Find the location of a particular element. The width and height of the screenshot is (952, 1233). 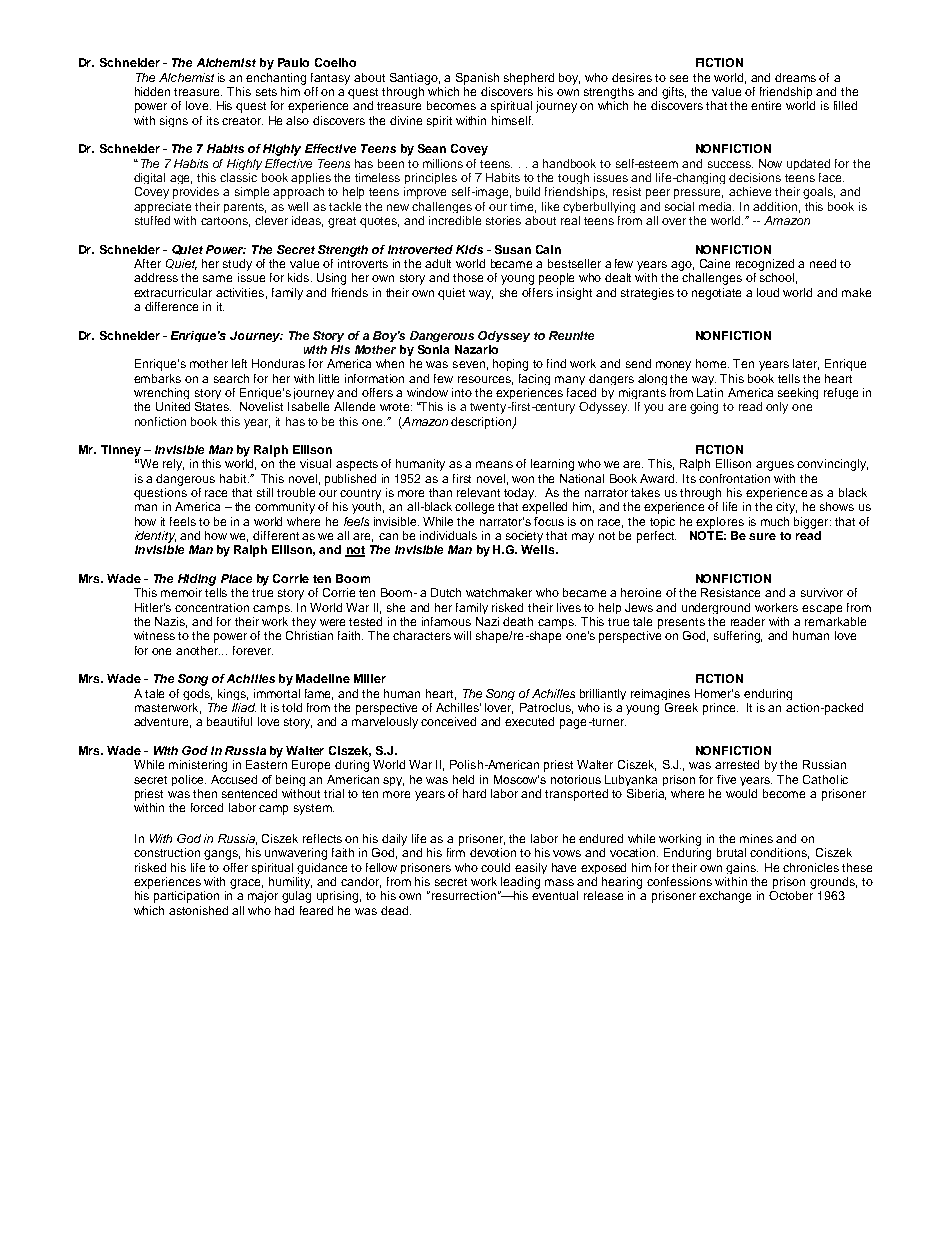

argues is located at coordinates (775, 466).
